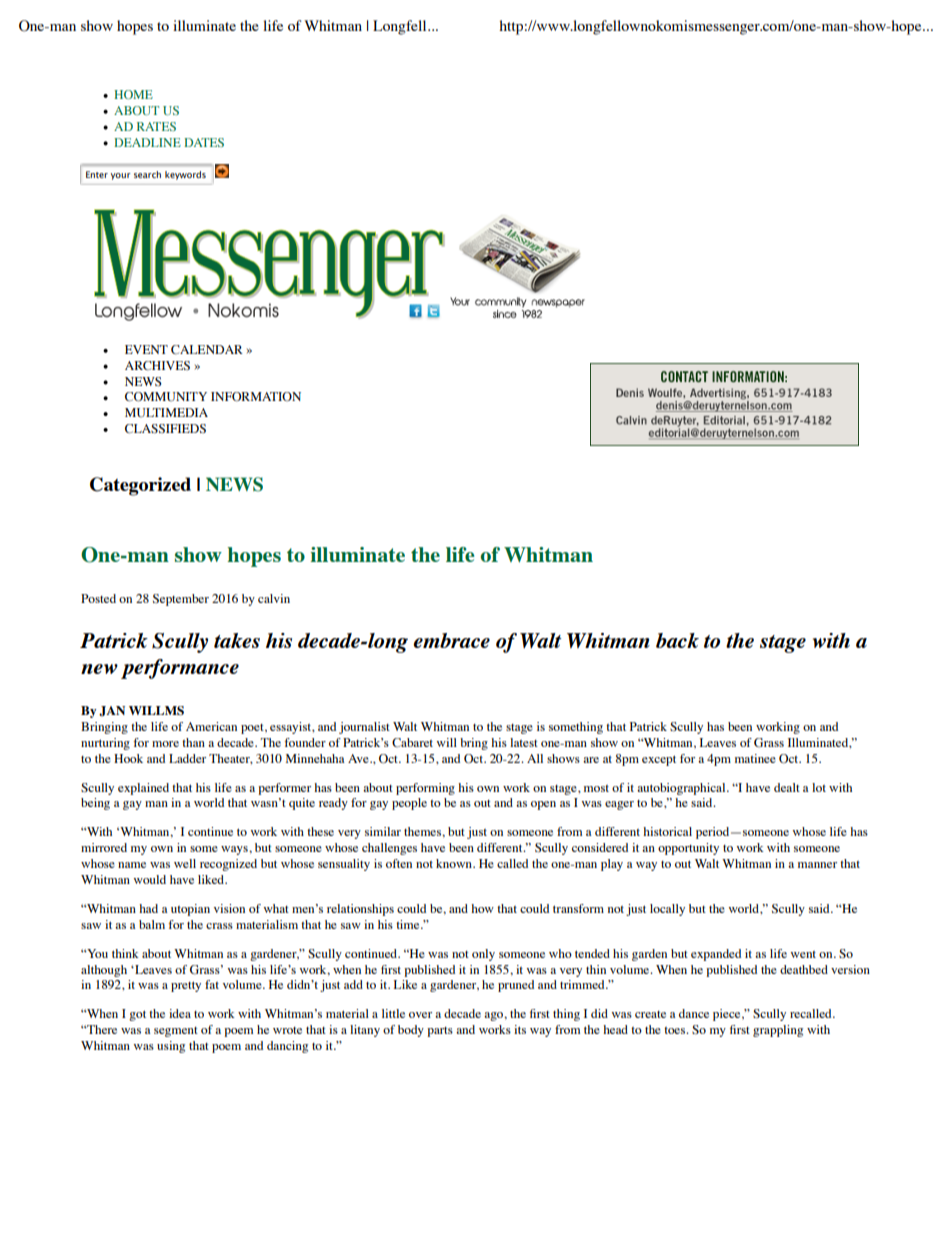 Image resolution: width=952 pixels, height=1233 pixels. Describe the element at coordinates (204, 142) in the screenshot. I see `DATES` at that location.
